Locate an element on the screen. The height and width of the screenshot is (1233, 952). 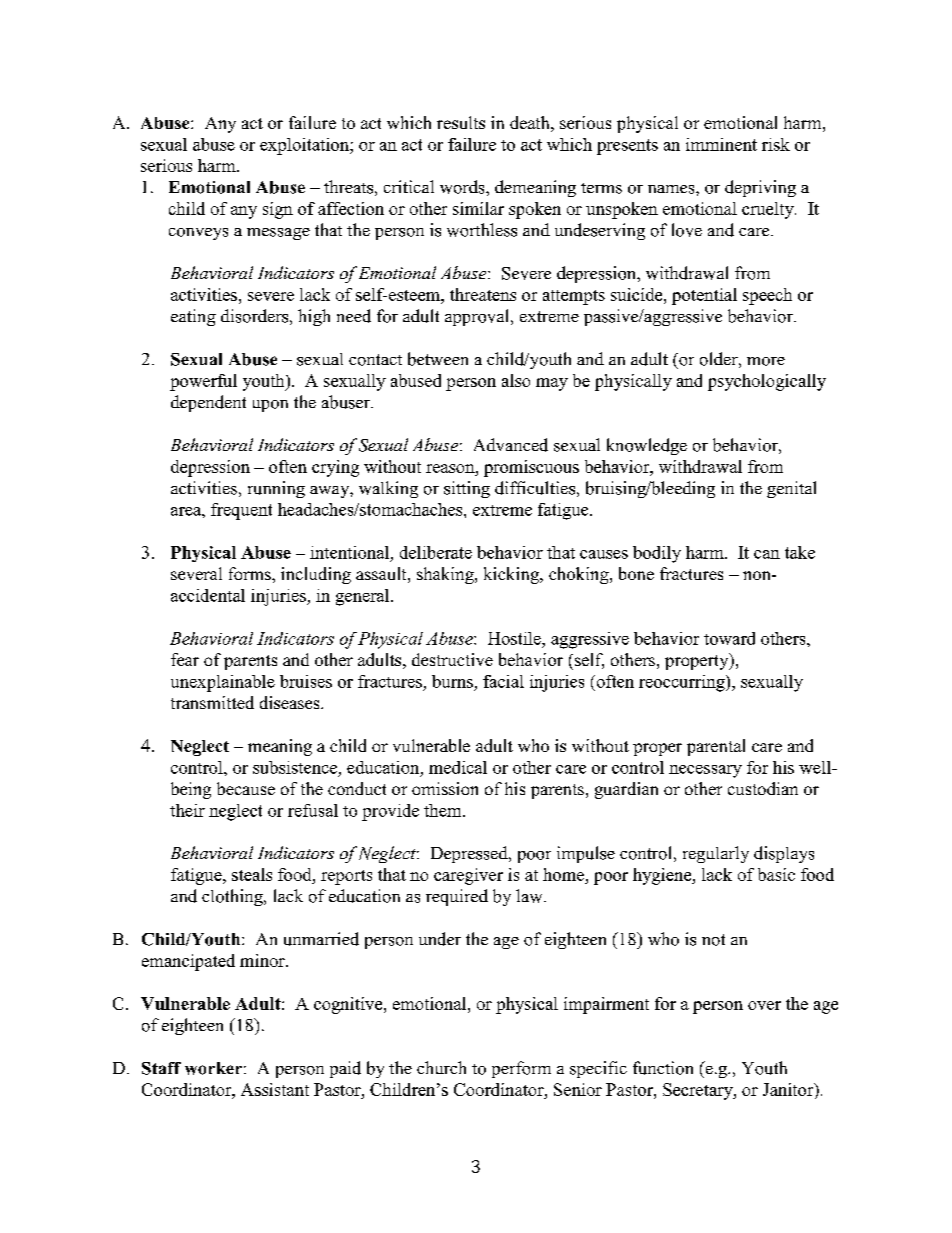
transmitted is located at coordinates (212, 702).
